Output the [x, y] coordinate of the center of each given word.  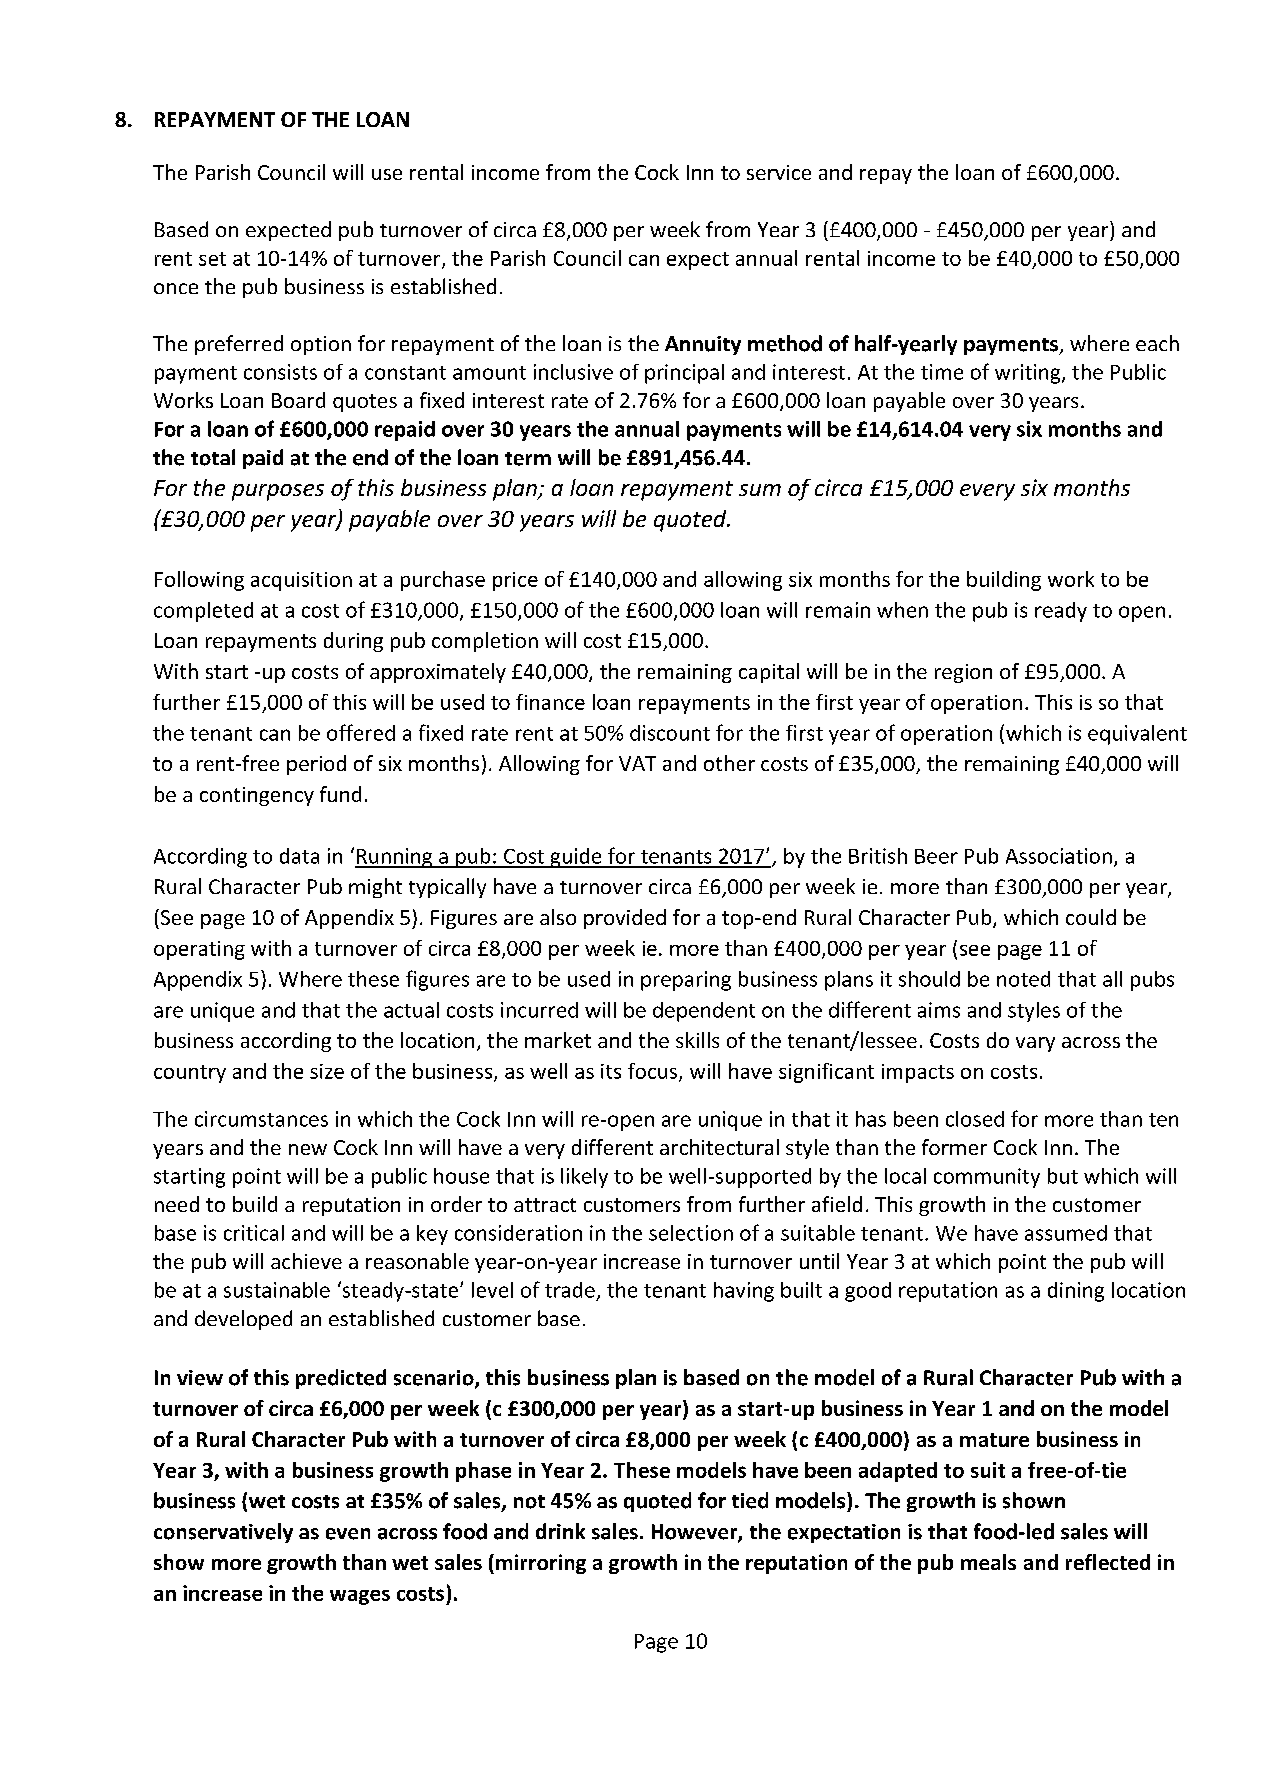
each [1157, 343]
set [212, 259]
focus [654, 1072]
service [779, 172]
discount [670, 733]
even [348, 1534]
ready [1061, 612]
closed [975, 1119]
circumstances [261, 1119]
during [353, 642]
